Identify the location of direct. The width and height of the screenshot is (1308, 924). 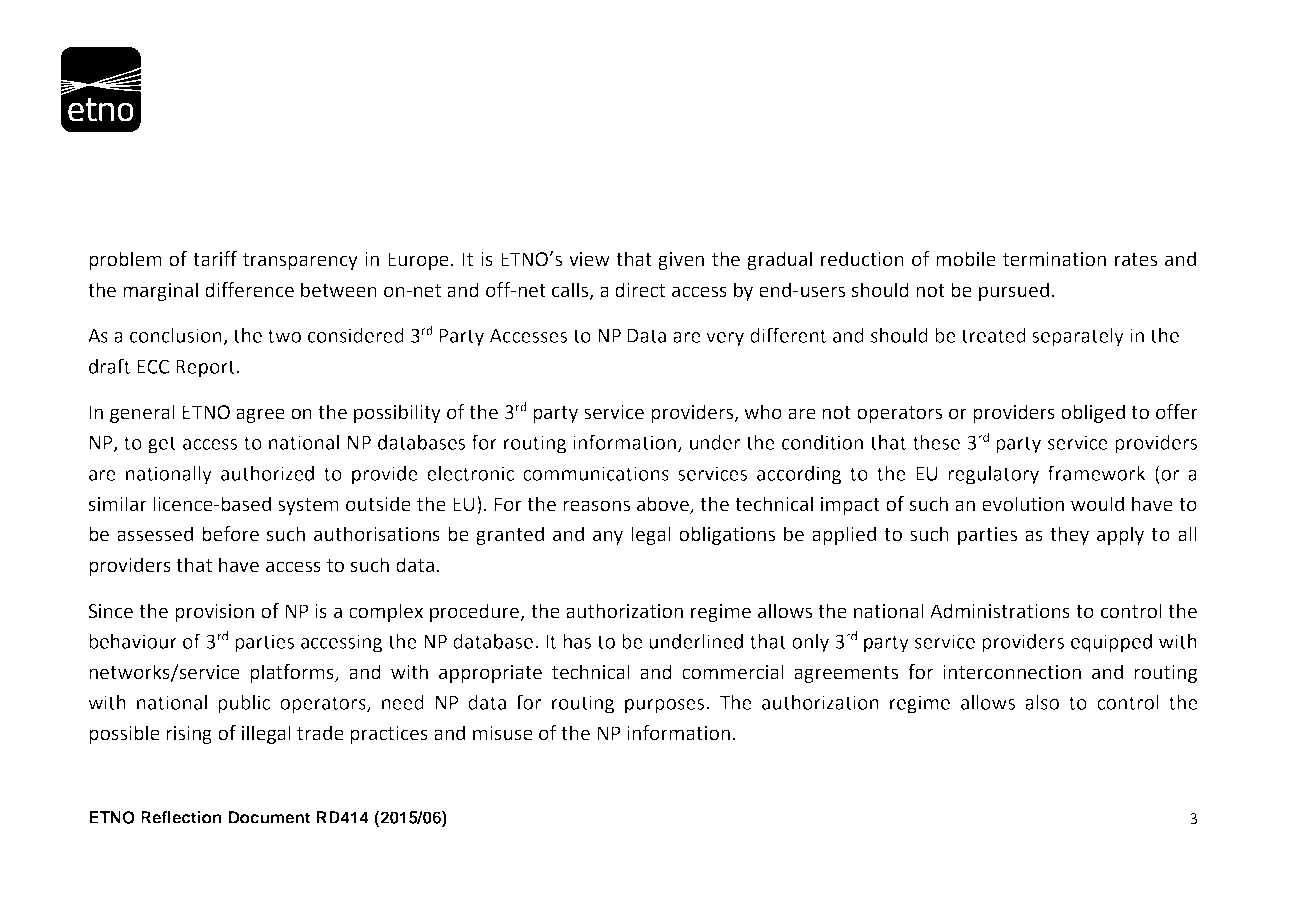
(640, 290).
